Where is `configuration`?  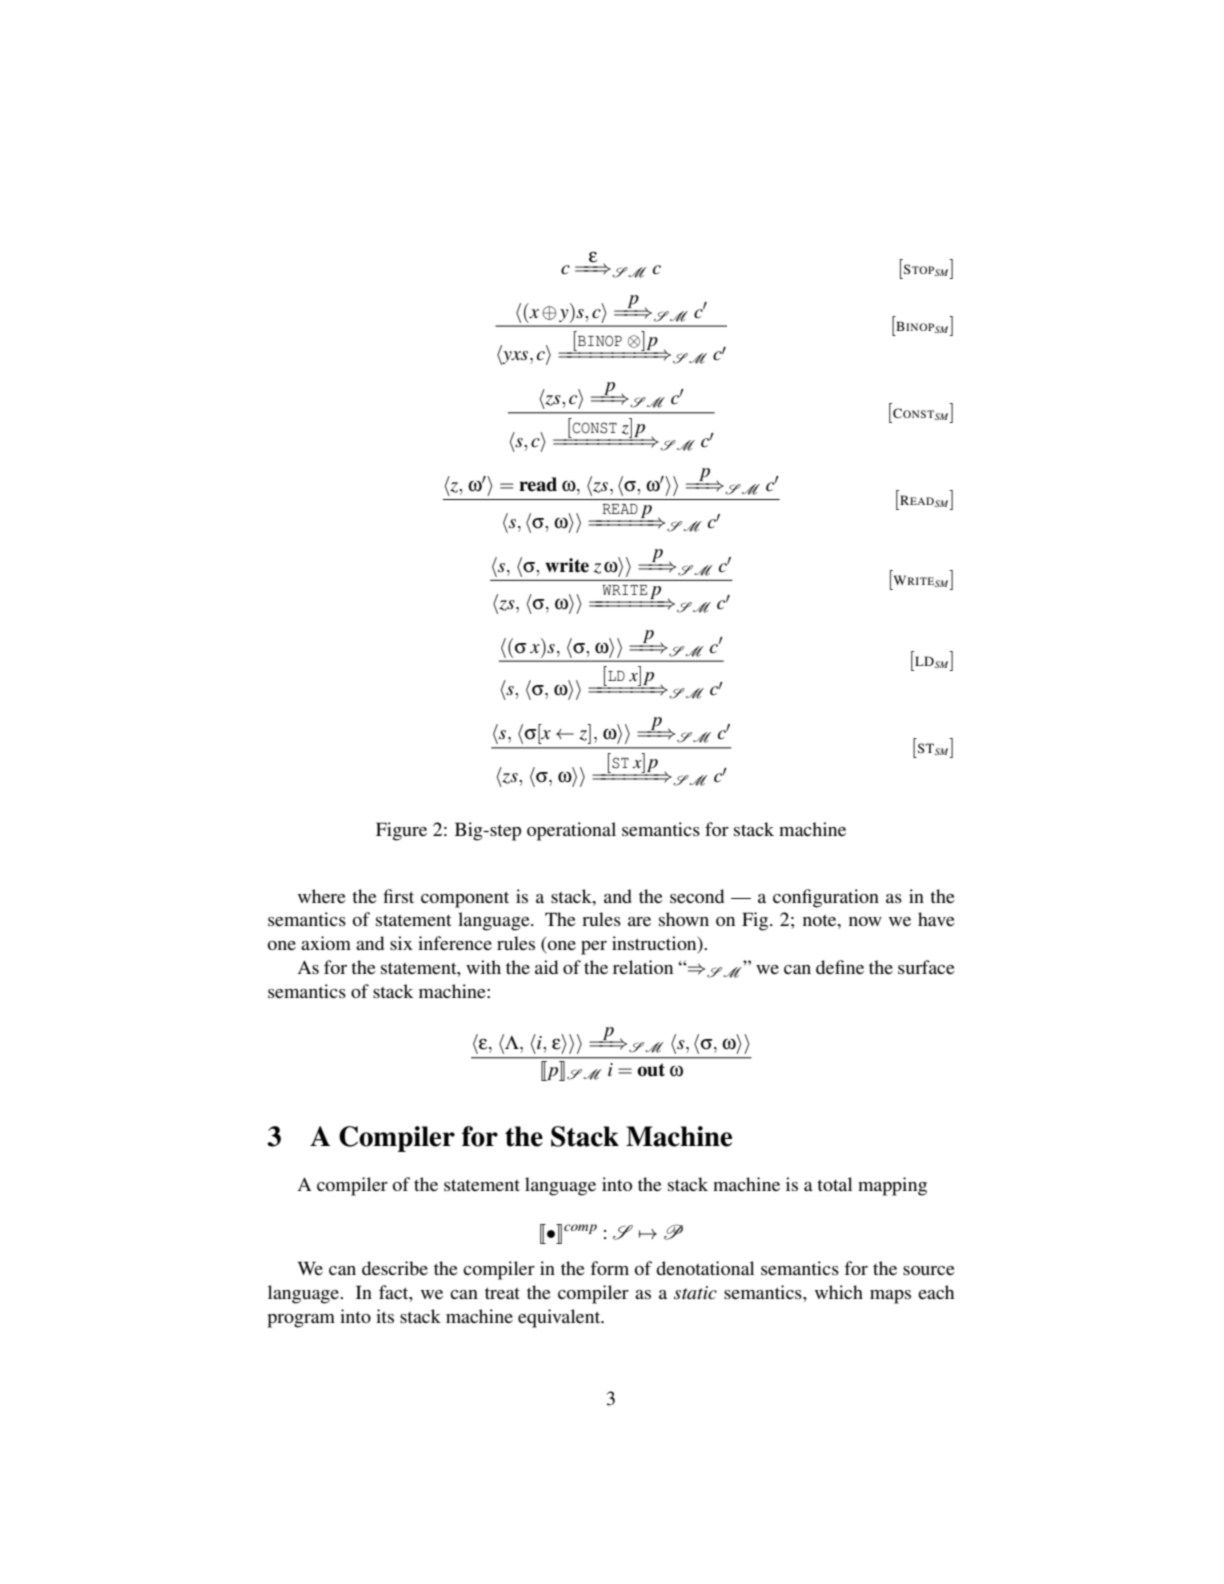 configuration is located at coordinates (826, 898).
